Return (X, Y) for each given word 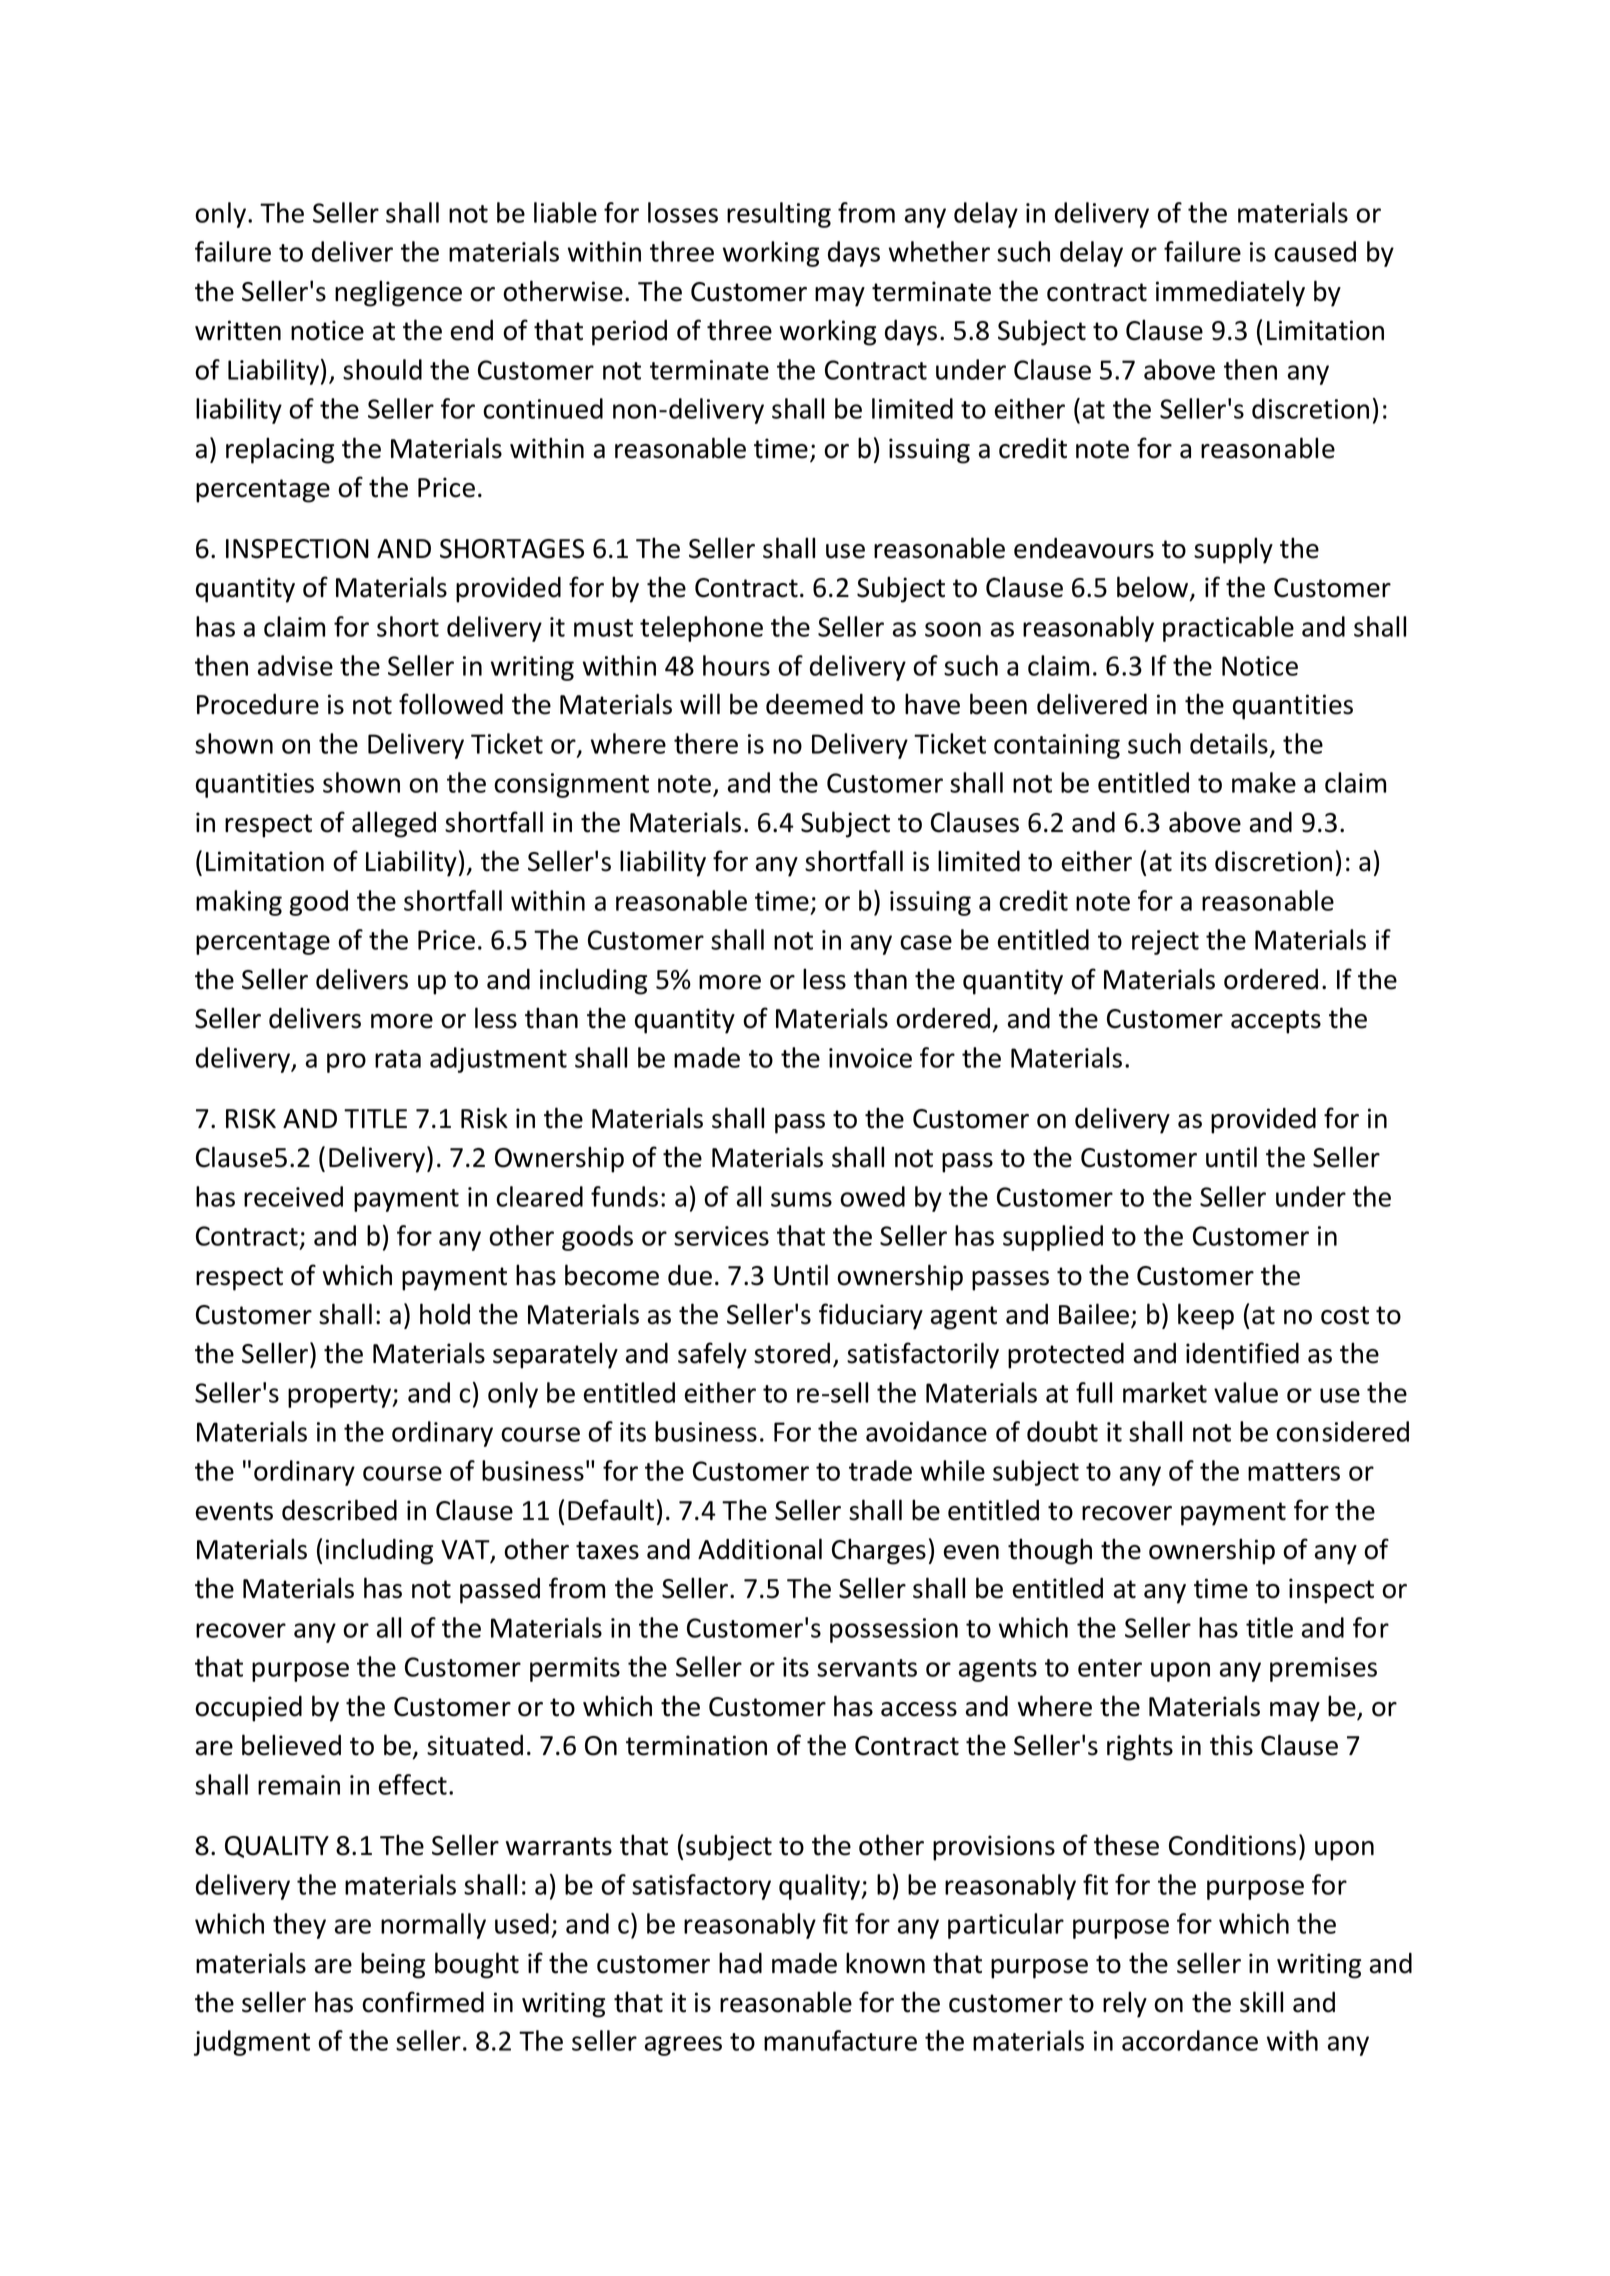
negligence (398, 293)
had (740, 1963)
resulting (779, 215)
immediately (1230, 293)
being (393, 1965)
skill (1261, 2002)
